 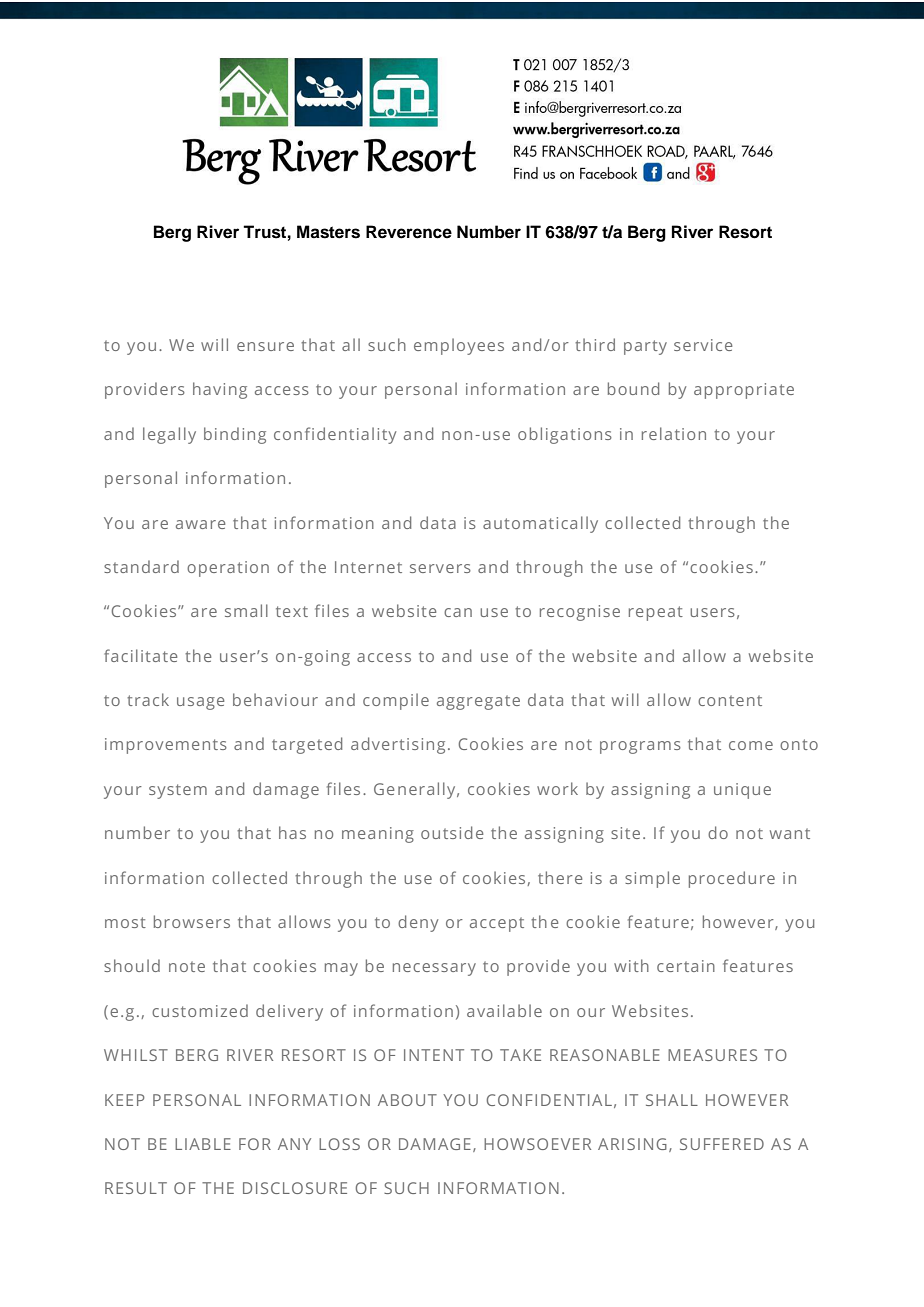 I want to click on HOWSOEVER, so click(x=537, y=1144).
